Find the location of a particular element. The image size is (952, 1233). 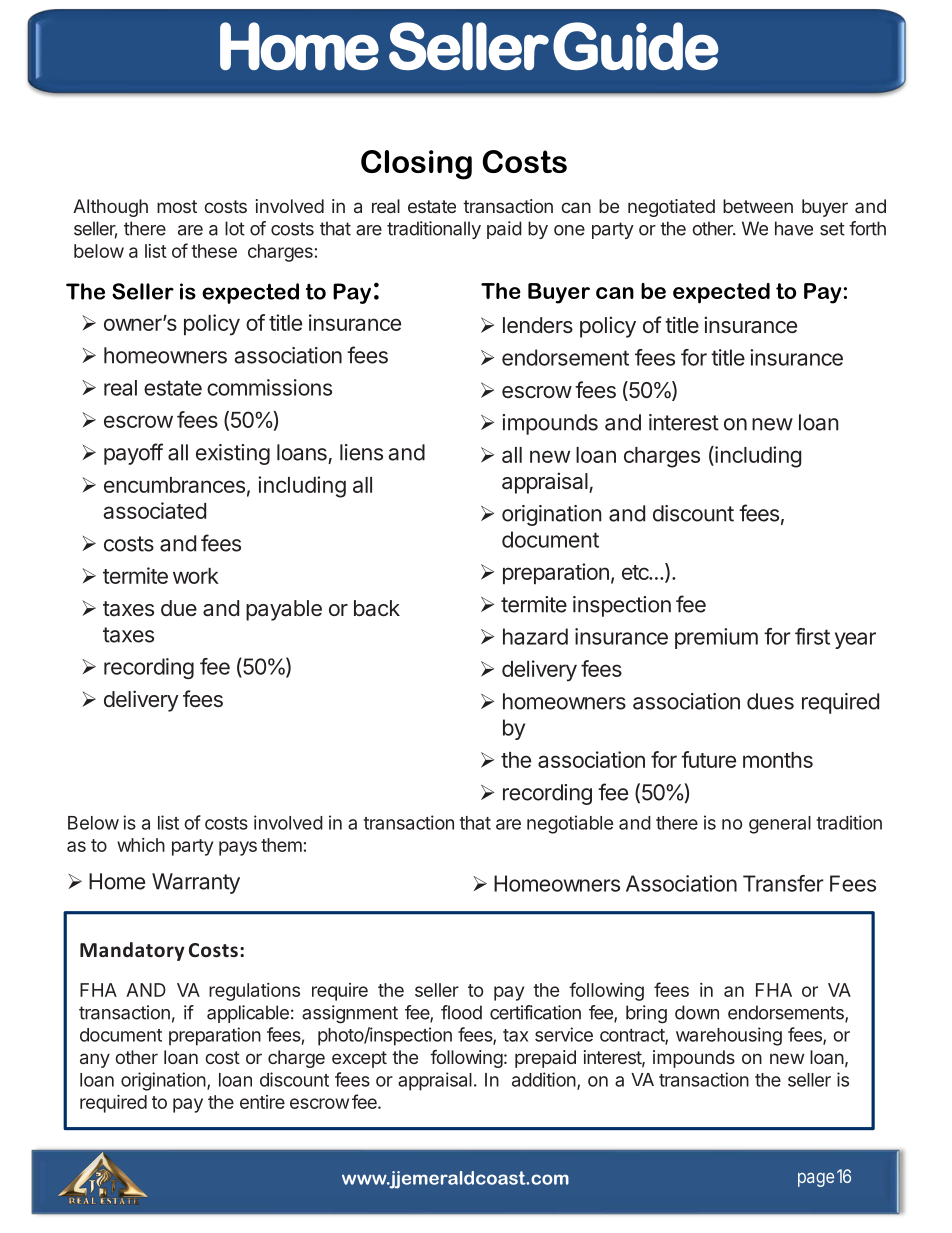

work is located at coordinates (196, 576).
